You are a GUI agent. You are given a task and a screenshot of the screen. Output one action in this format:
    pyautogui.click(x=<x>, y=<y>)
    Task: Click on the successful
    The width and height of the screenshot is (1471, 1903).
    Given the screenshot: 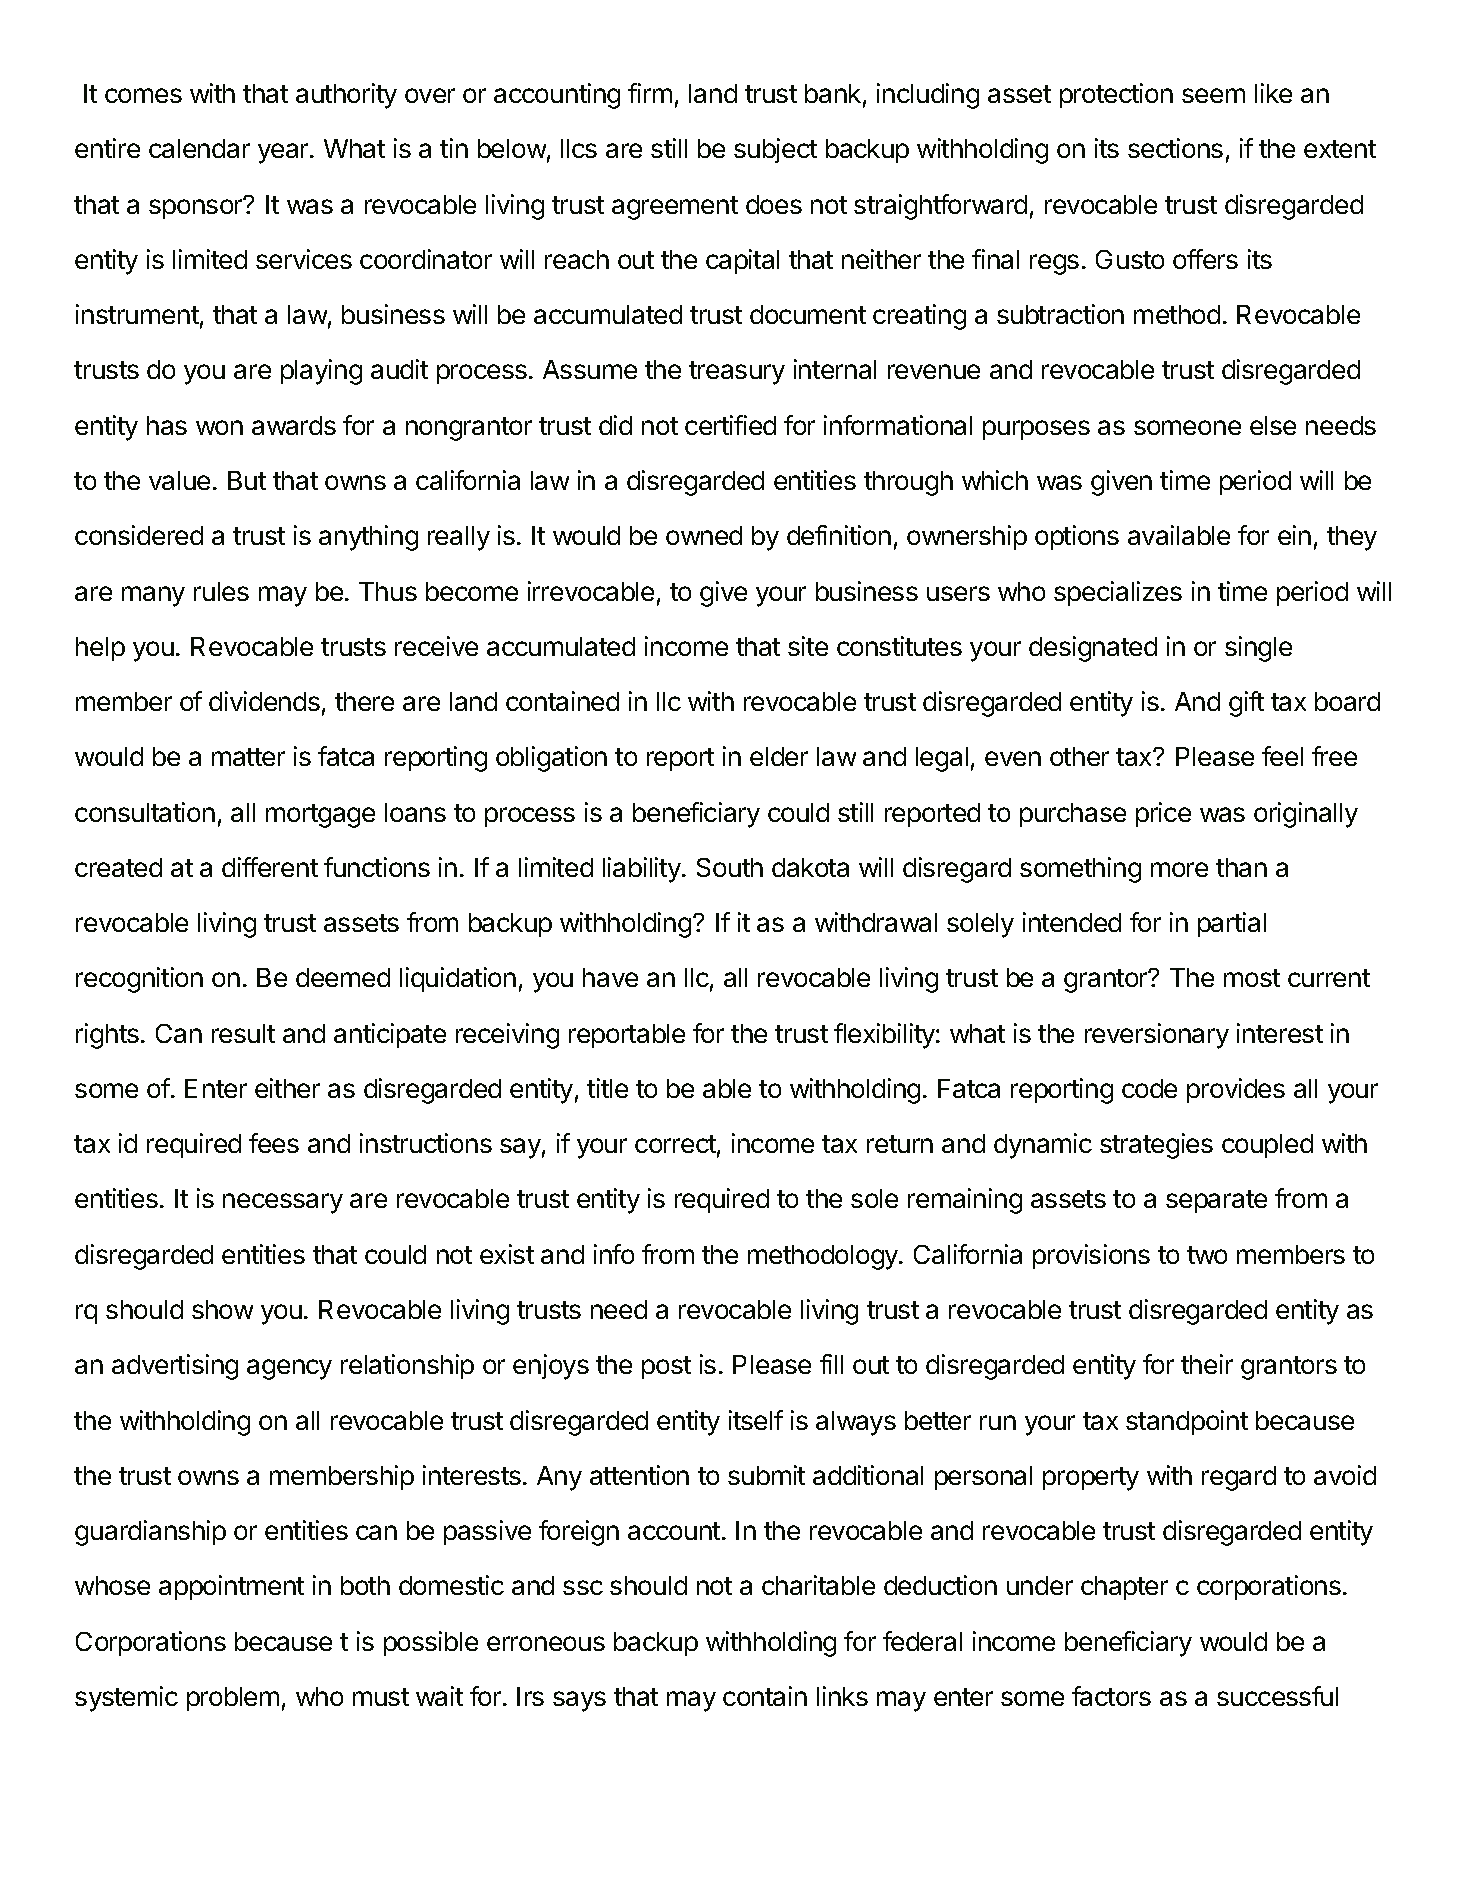 What is the action you would take?
    pyautogui.click(x=1277, y=1696)
